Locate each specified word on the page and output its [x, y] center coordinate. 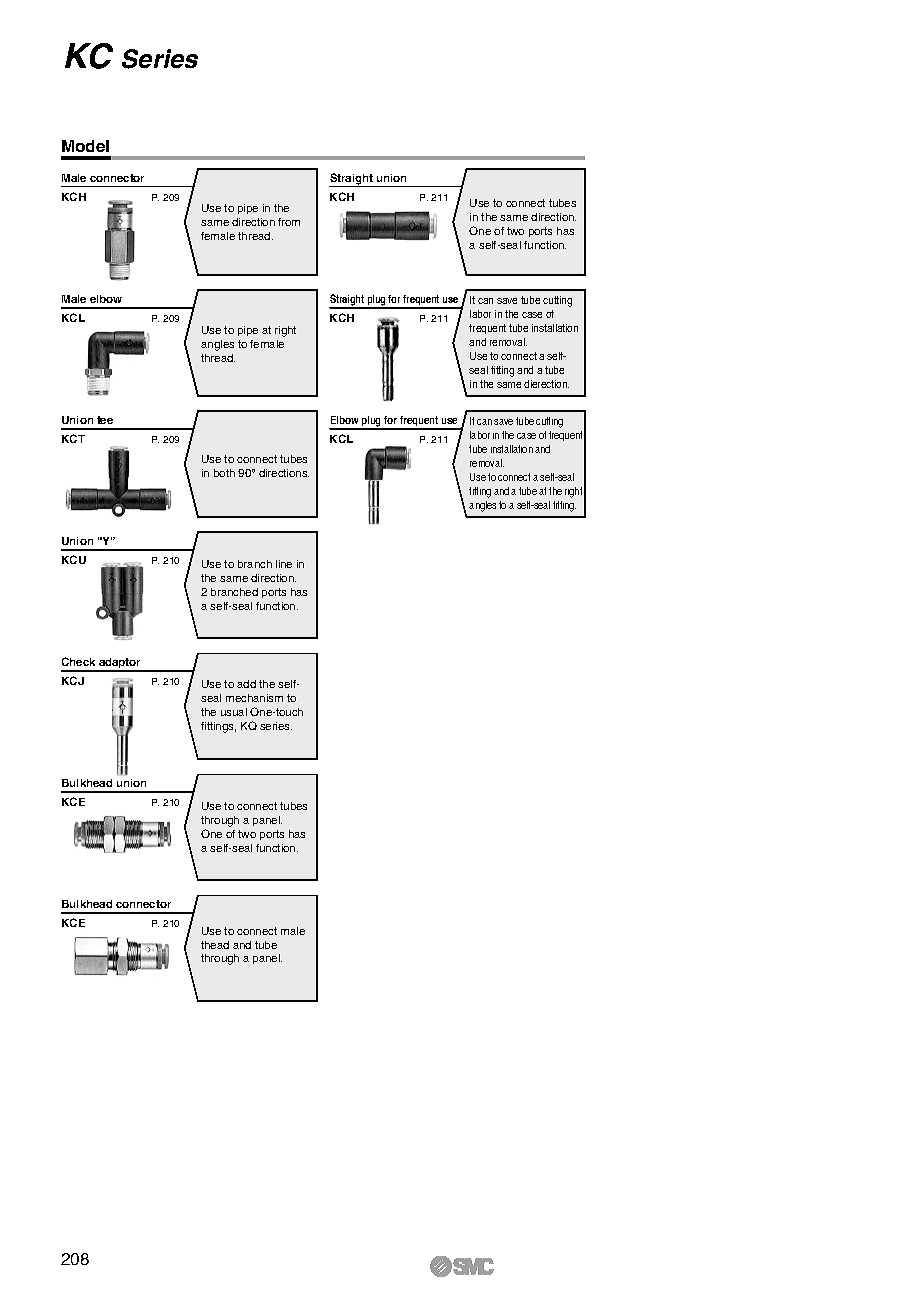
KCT [73, 438]
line [284, 564]
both [224, 473]
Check [78, 661]
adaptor [120, 665]
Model [85, 146]
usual [234, 712]
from [289, 222]
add [246, 684]
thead [215, 945]
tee [105, 420]
